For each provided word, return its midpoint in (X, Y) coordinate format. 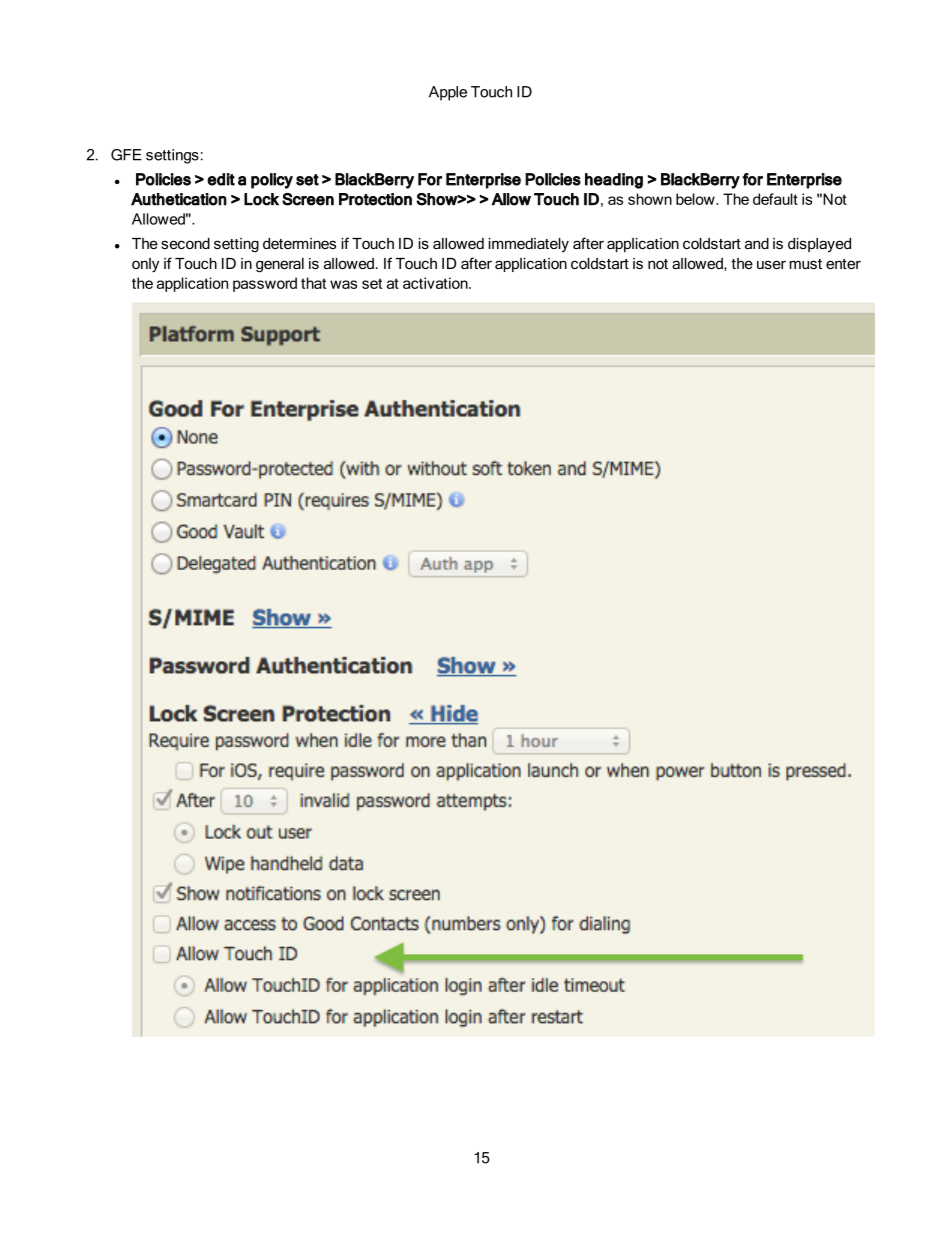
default (775, 199)
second (185, 243)
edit (221, 179)
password (265, 284)
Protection (375, 199)
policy (272, 181)
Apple (448, 93)
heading (614, 181)
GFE (126, 155)
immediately (529, 245)
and (757, 243)
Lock (261, 199)
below (696, 199)
